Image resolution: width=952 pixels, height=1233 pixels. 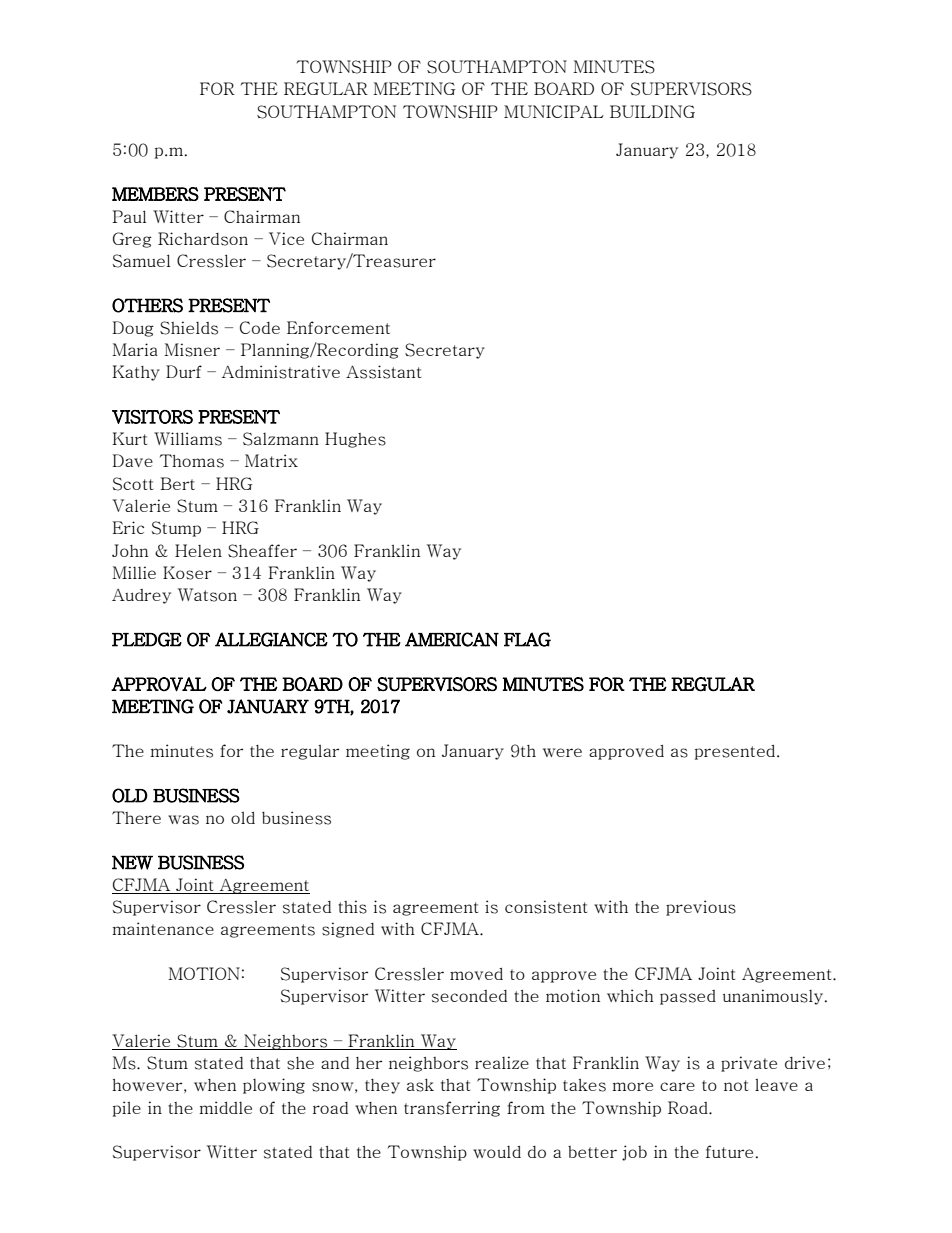 I want to click on MUNICIPAL, so click(x=554, y=111).
